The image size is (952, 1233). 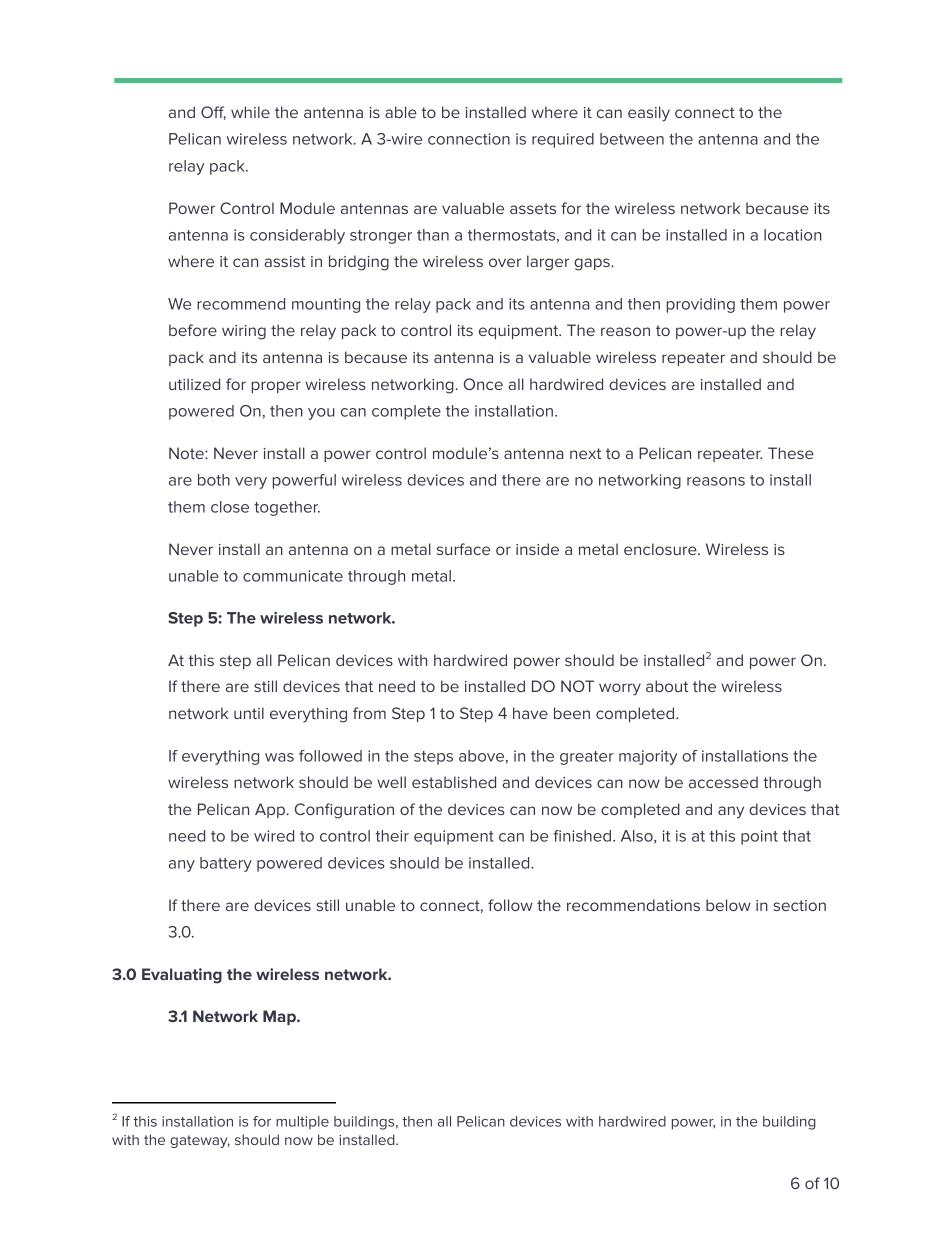 What do you see at coordinates (701, 305) in the screenshot?
I see `providing` at bounding box center [701, 305].
